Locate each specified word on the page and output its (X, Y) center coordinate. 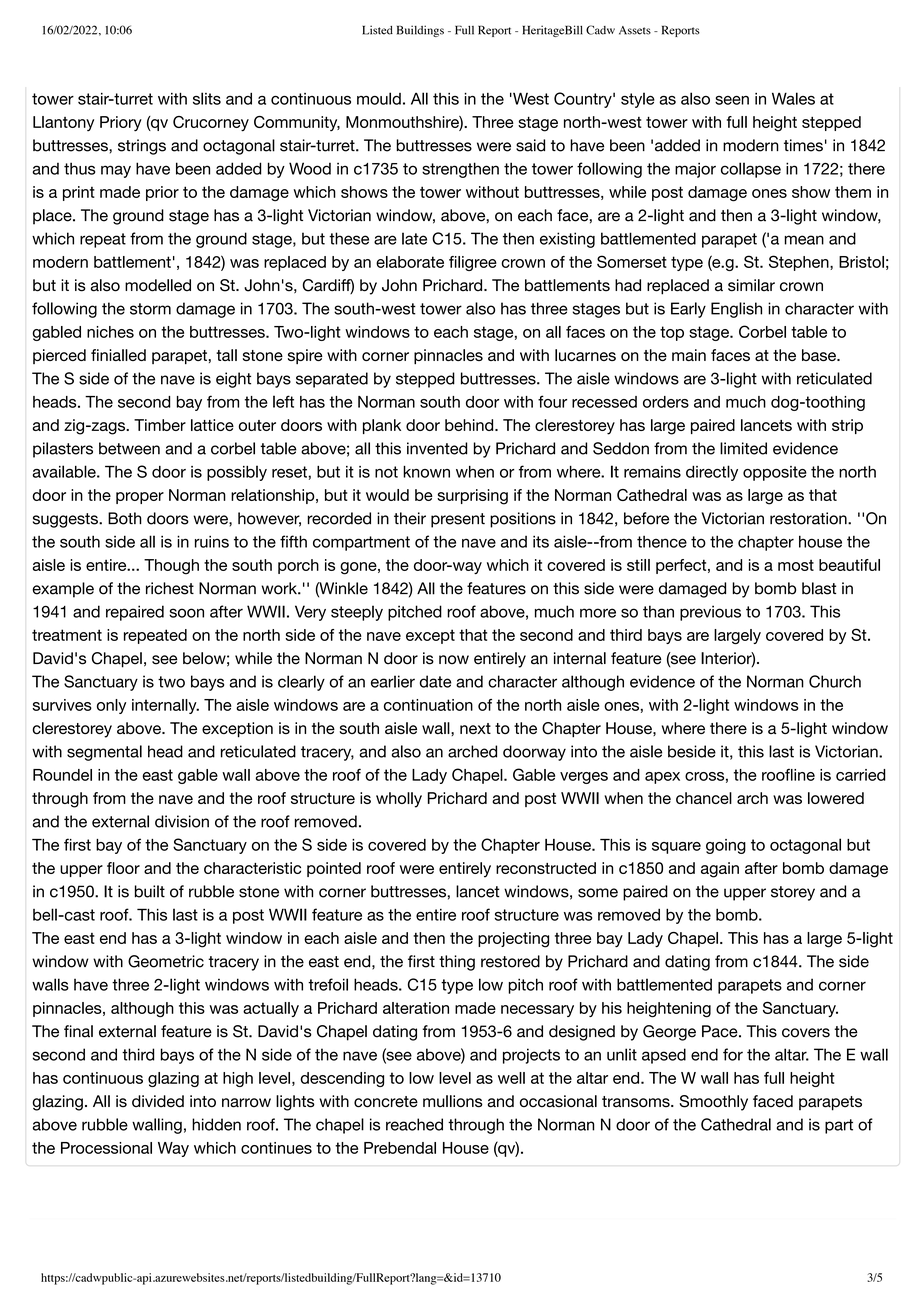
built (150, 891)
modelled (158, 285)
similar (751, 285)
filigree (473, 263)
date (435, 681)
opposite (775, 473)
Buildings (420, 31)
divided (158, 1101)
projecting (513, 940)
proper (140, 498)
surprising (472, 497)
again (720, 870)
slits (207, 98)
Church (835, 681)
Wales (793, 98)
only (111, 706)
